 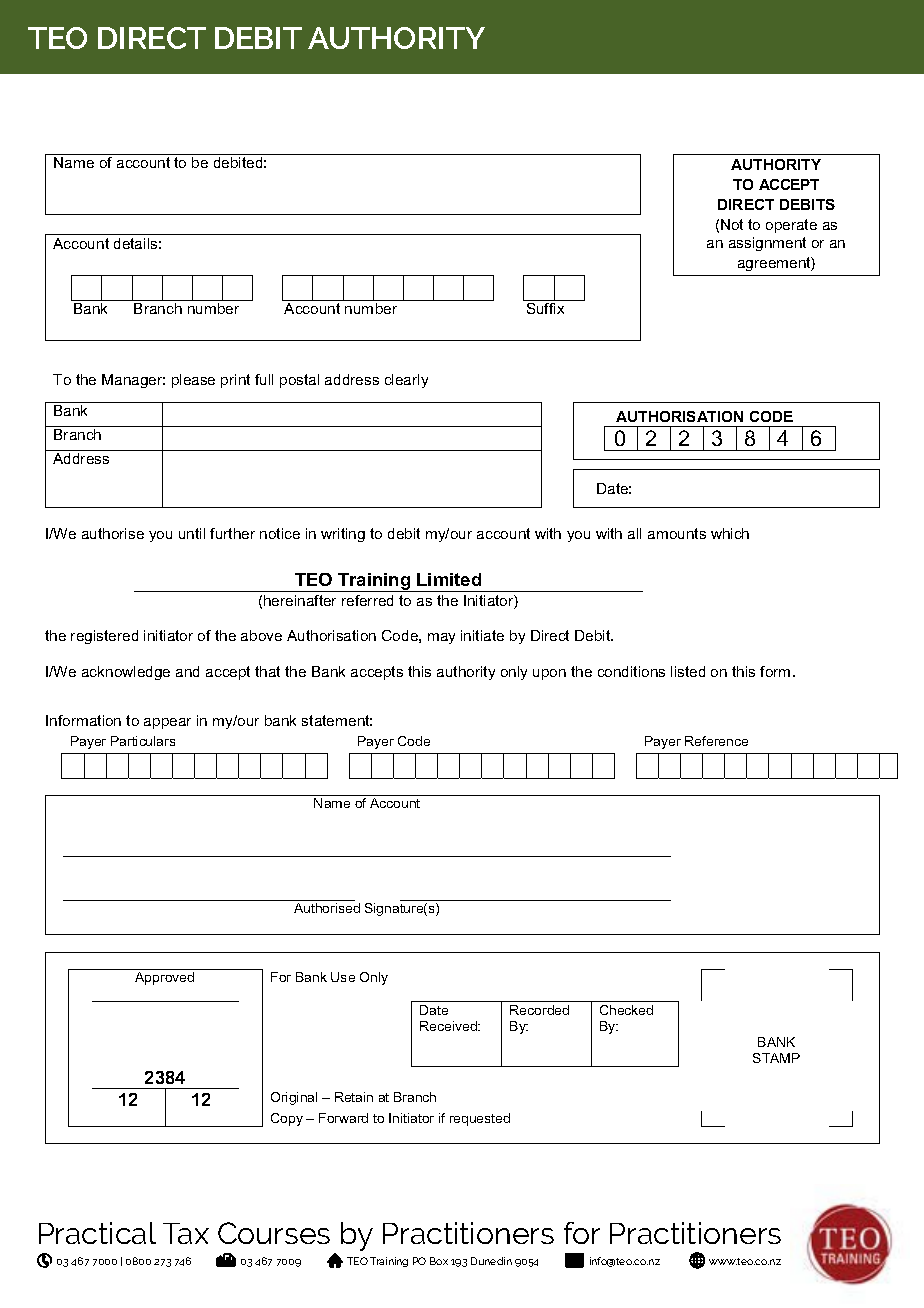 I want to click on Checked, so click(x=626, y=1010).
